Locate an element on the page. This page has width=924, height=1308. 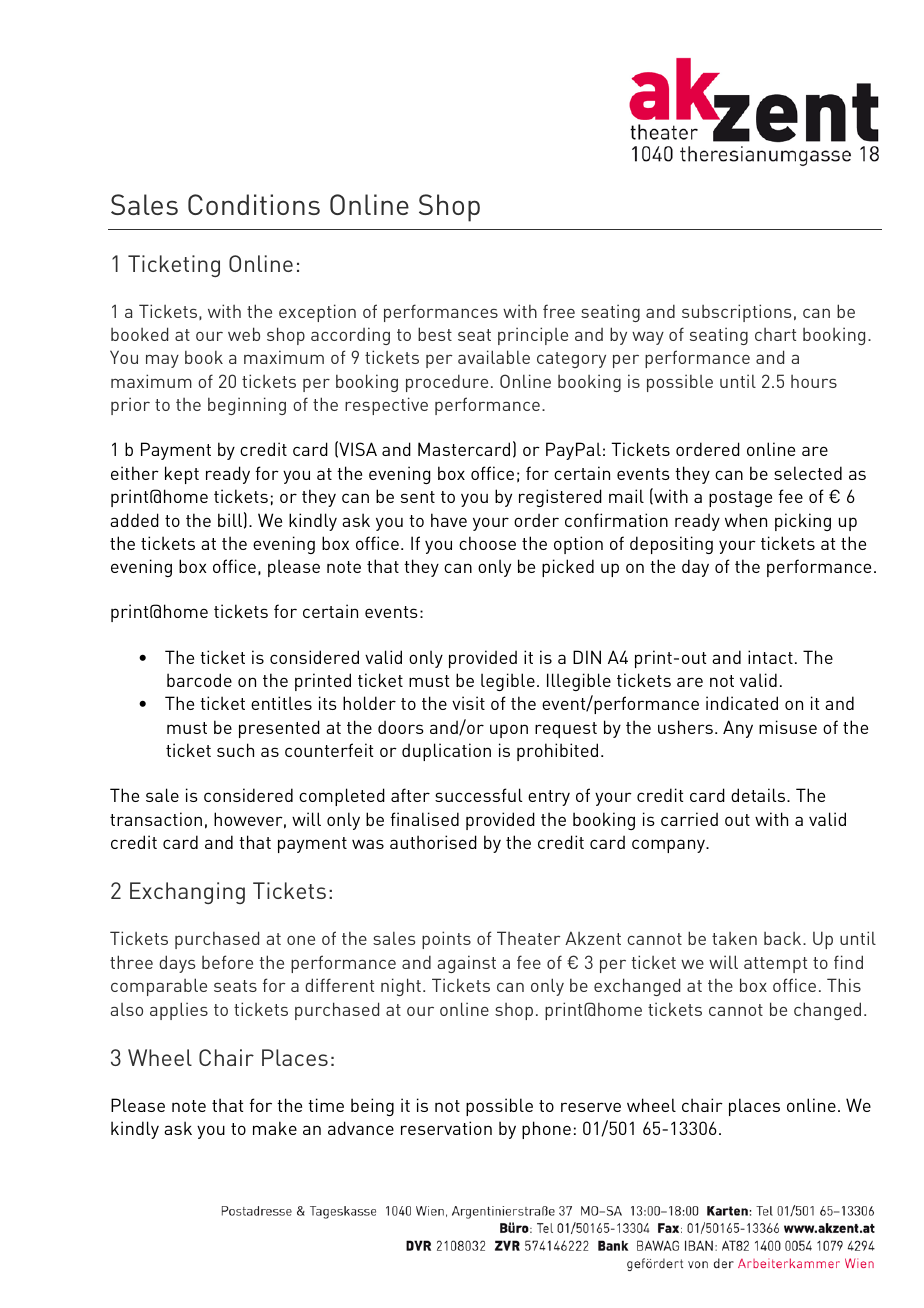
details is located at coordinates (759, 795).
